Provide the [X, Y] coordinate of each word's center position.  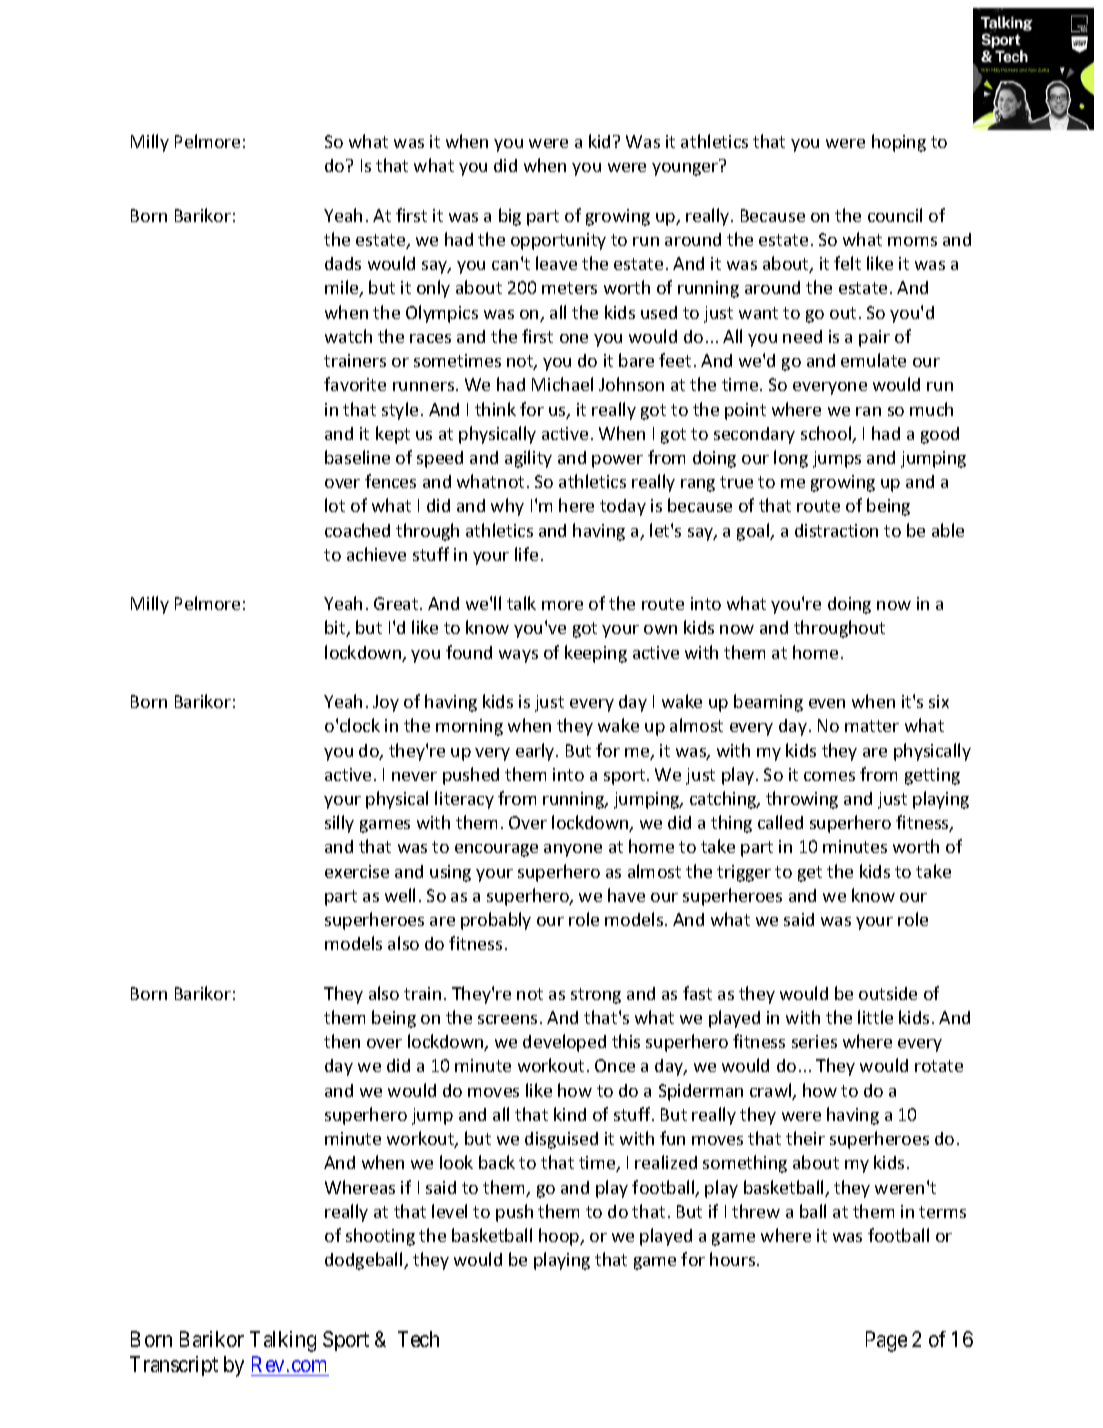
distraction [836, 530]
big [510, 217]
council [895, 215]
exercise [357, 871]
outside [888, 993]
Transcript [174, 1366]
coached [357, 530]
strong [596, 996]
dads [343, 263]
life [526, 554]
